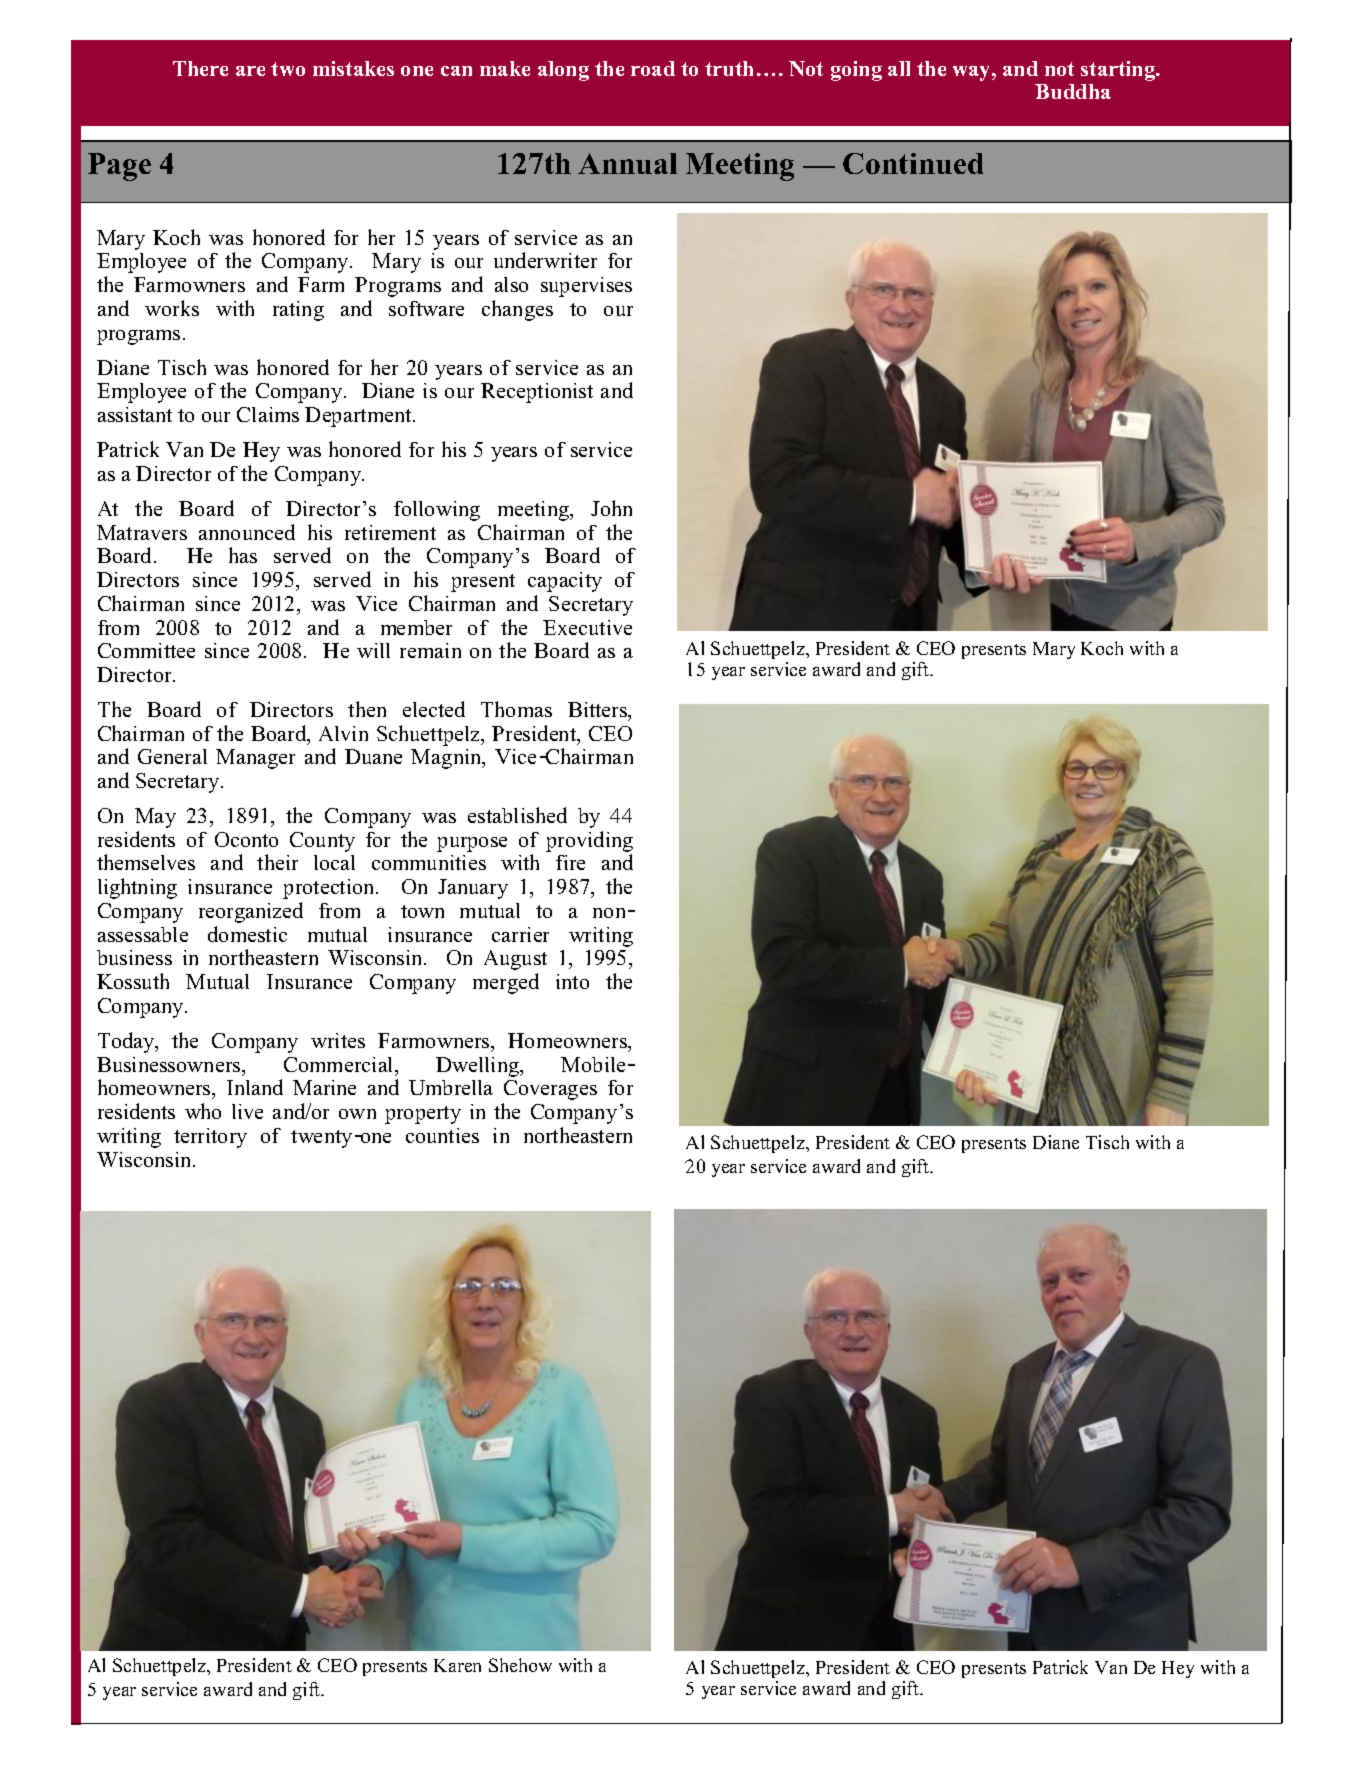  Describe the element at coordinates (200, 68) in the screenshot. I see `There` at that location.
